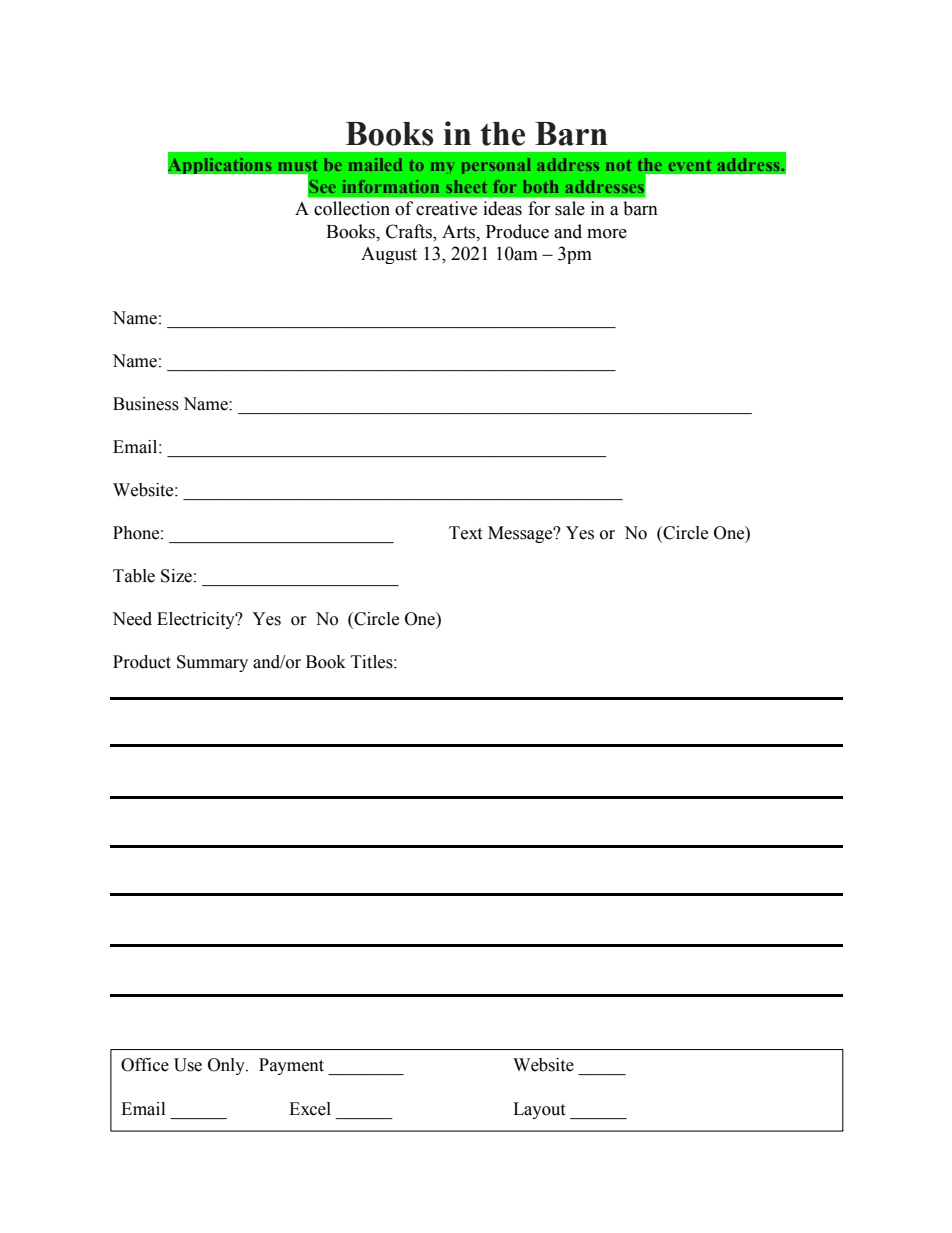  I want to click on Payment, so click(291, 1066).
